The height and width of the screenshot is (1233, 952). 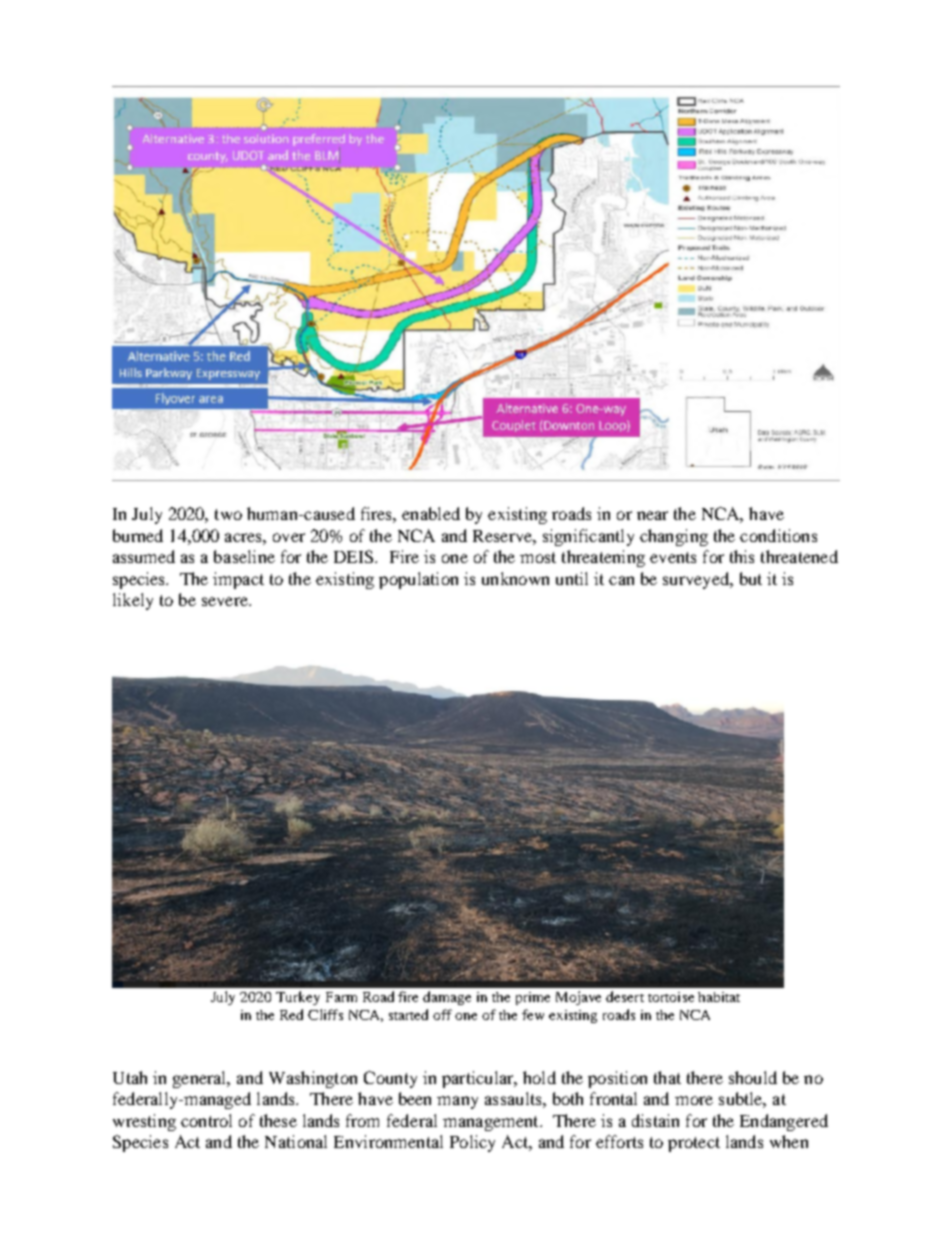 I want to click on control, so click(x=206, y=1120).
